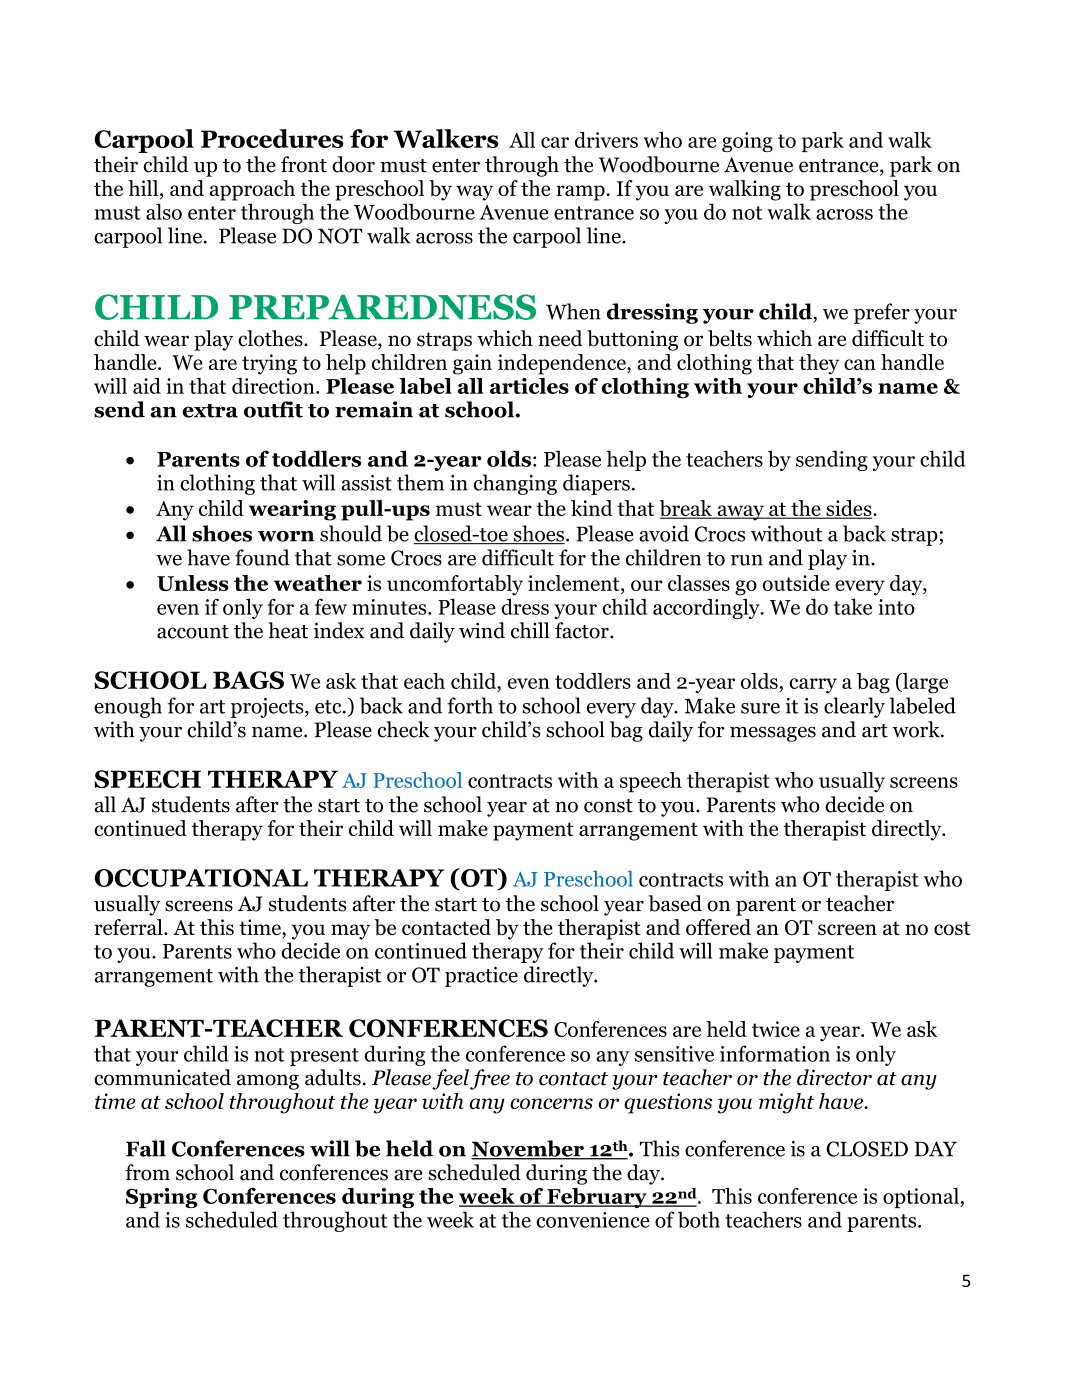 The width and height of the document is (1065, 1378). Describe the element at coordinates (268, 708) in the document. I see `projects` at that location.
